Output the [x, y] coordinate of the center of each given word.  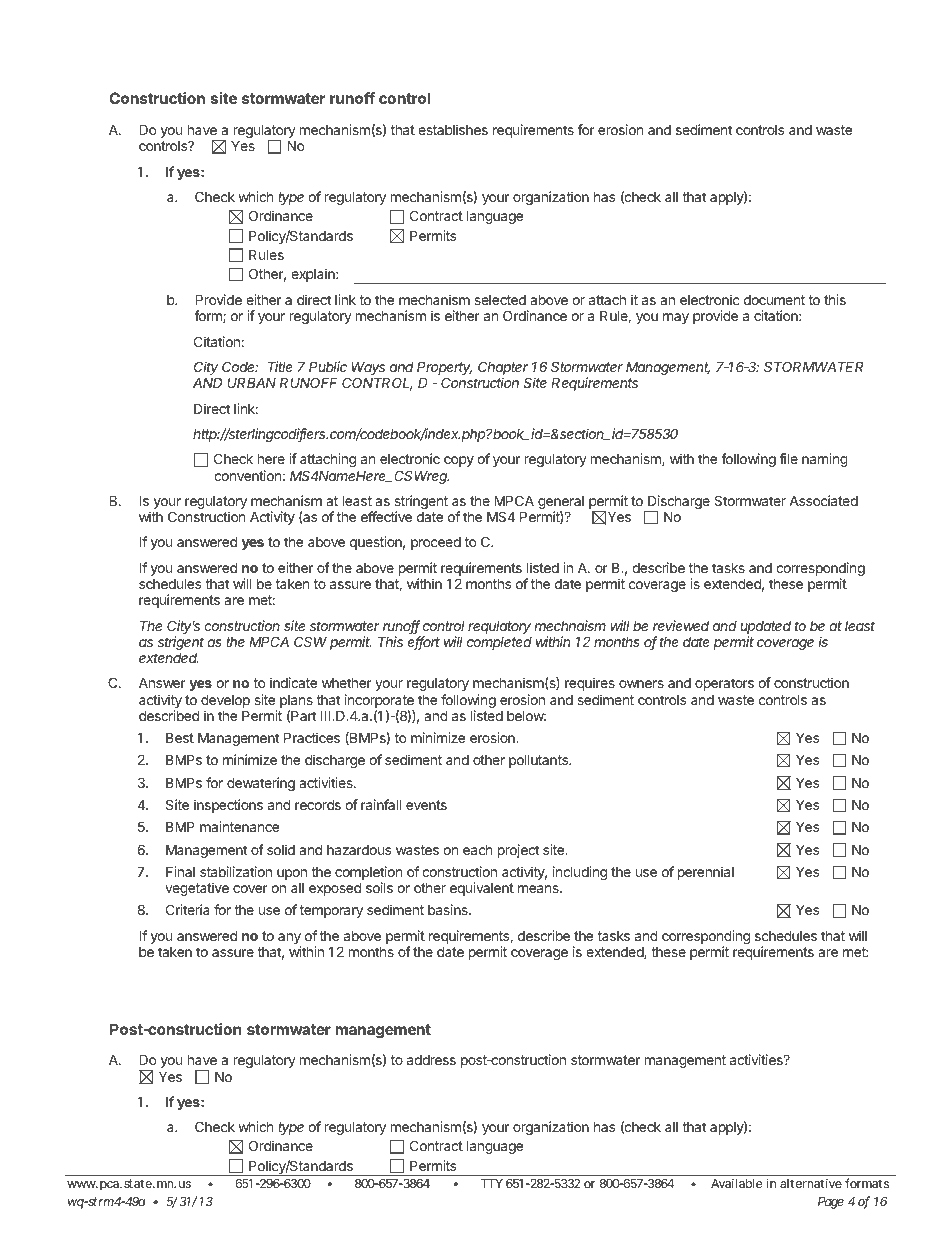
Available [736, 1183]
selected [500, 300]
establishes [453, 129]
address [431, 1060]
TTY [492, 1183]
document [774, 300]
